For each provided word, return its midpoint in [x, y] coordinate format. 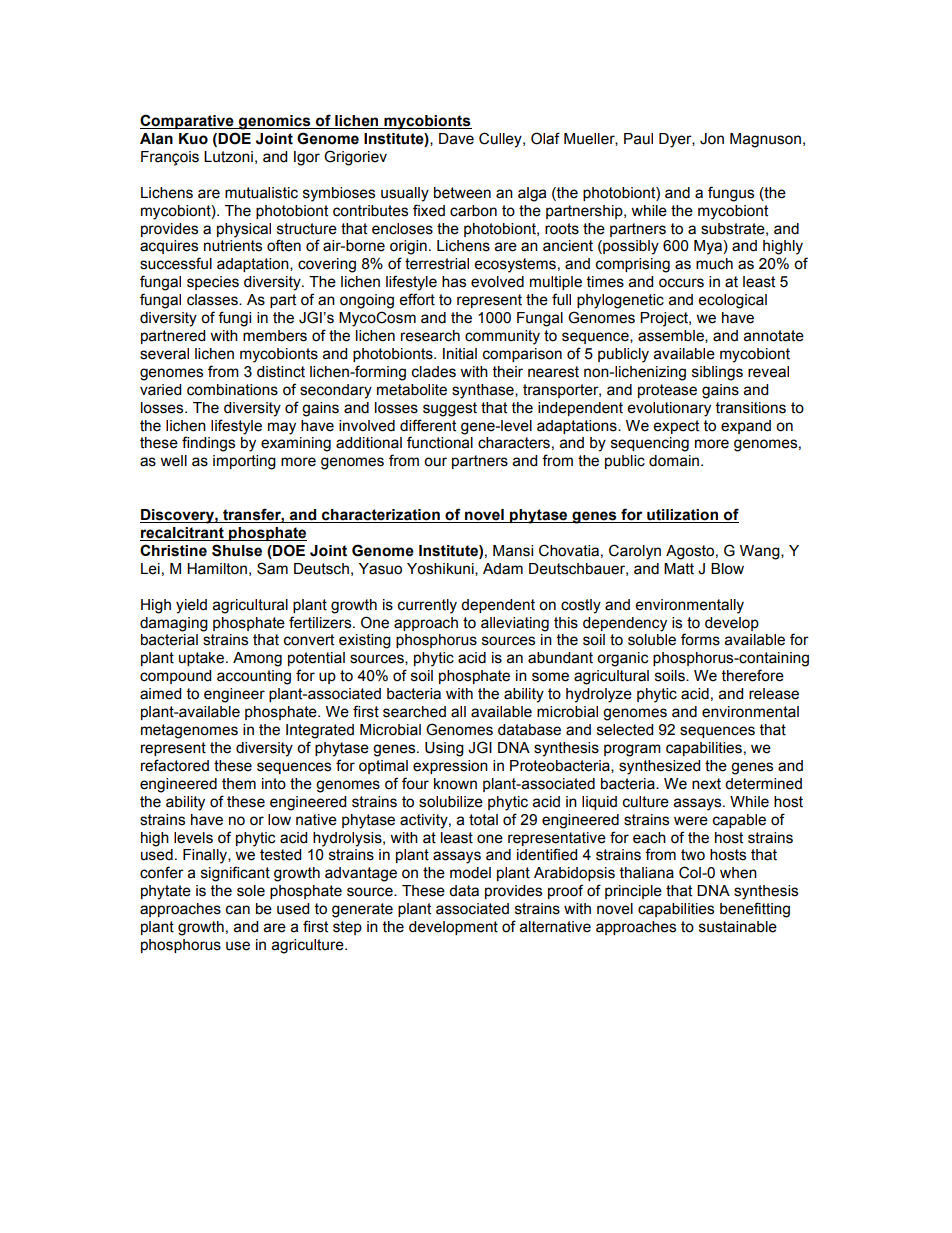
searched [414, 712]
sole [251, 891]
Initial [460, 354]
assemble [672, 336]
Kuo [193, 139]
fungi [234, 319]
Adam [503, 569]
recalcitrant [183, 534]
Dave [456, 139]
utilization [682, 516]
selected [625, 730]
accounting [254, 677]
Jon [712, 139]
